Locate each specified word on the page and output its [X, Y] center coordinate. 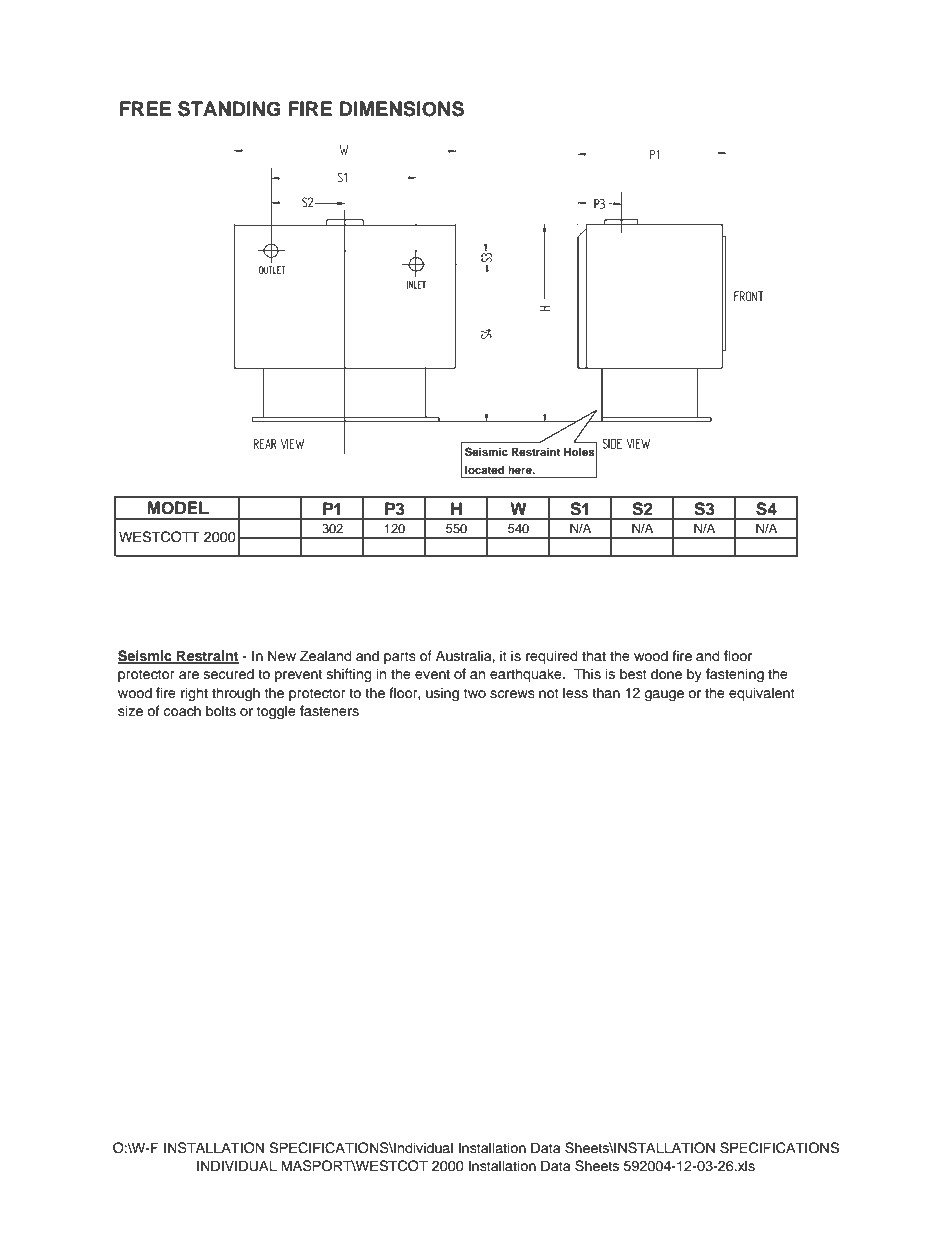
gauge [664, 695]
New [282, 656]
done [666, 674]
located [485, 471]
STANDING [229, 109]
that [594, 655]
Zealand [326, 656]
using [442, 694]
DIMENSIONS [401, 109]
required [552, 657]
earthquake [527, 675]
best [633, 674]
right [194, 694]
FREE [145, 108]
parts [400, 657]
